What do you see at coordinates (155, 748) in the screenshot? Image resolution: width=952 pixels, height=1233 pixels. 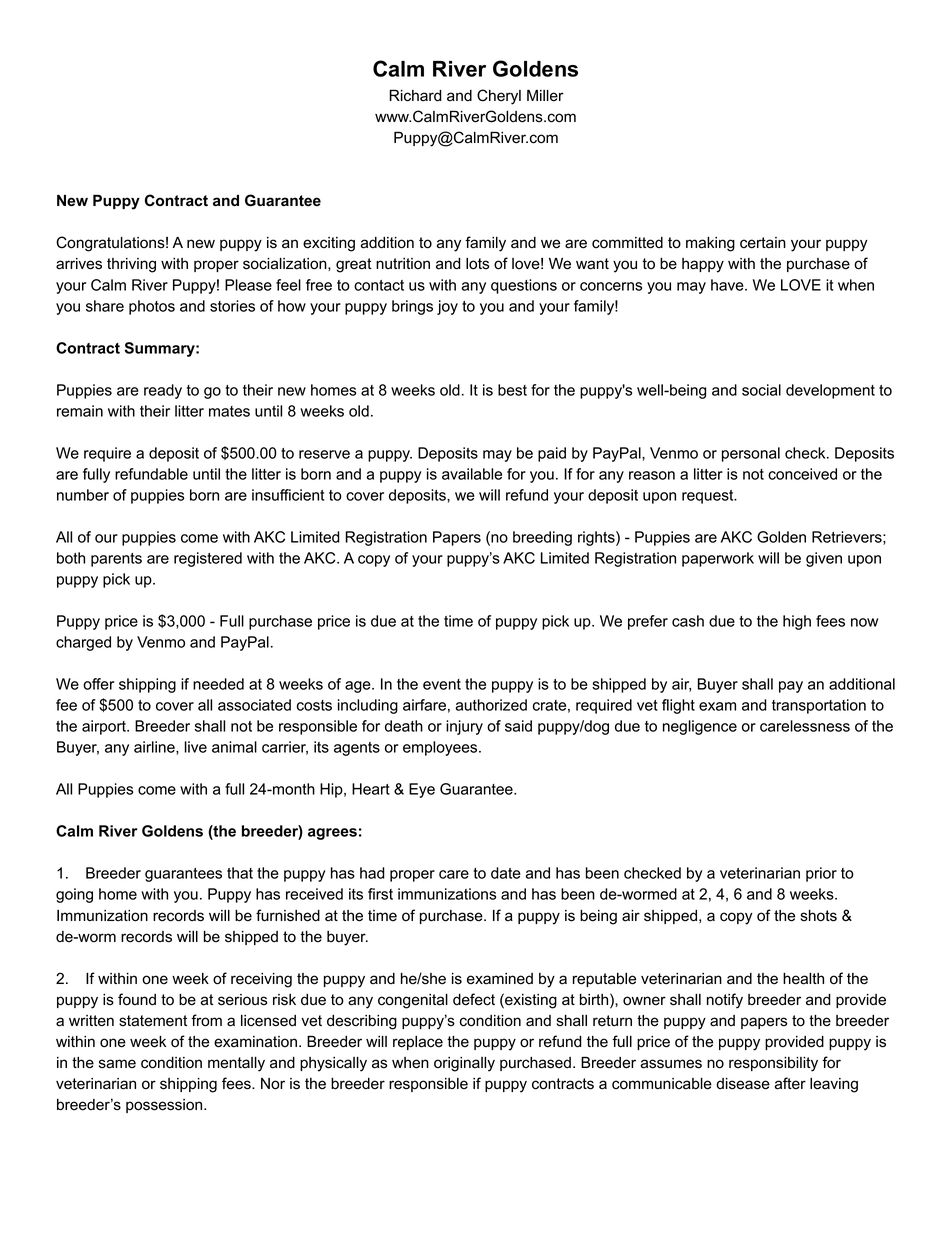 I see `airline` at bounding box center [155, 748].
